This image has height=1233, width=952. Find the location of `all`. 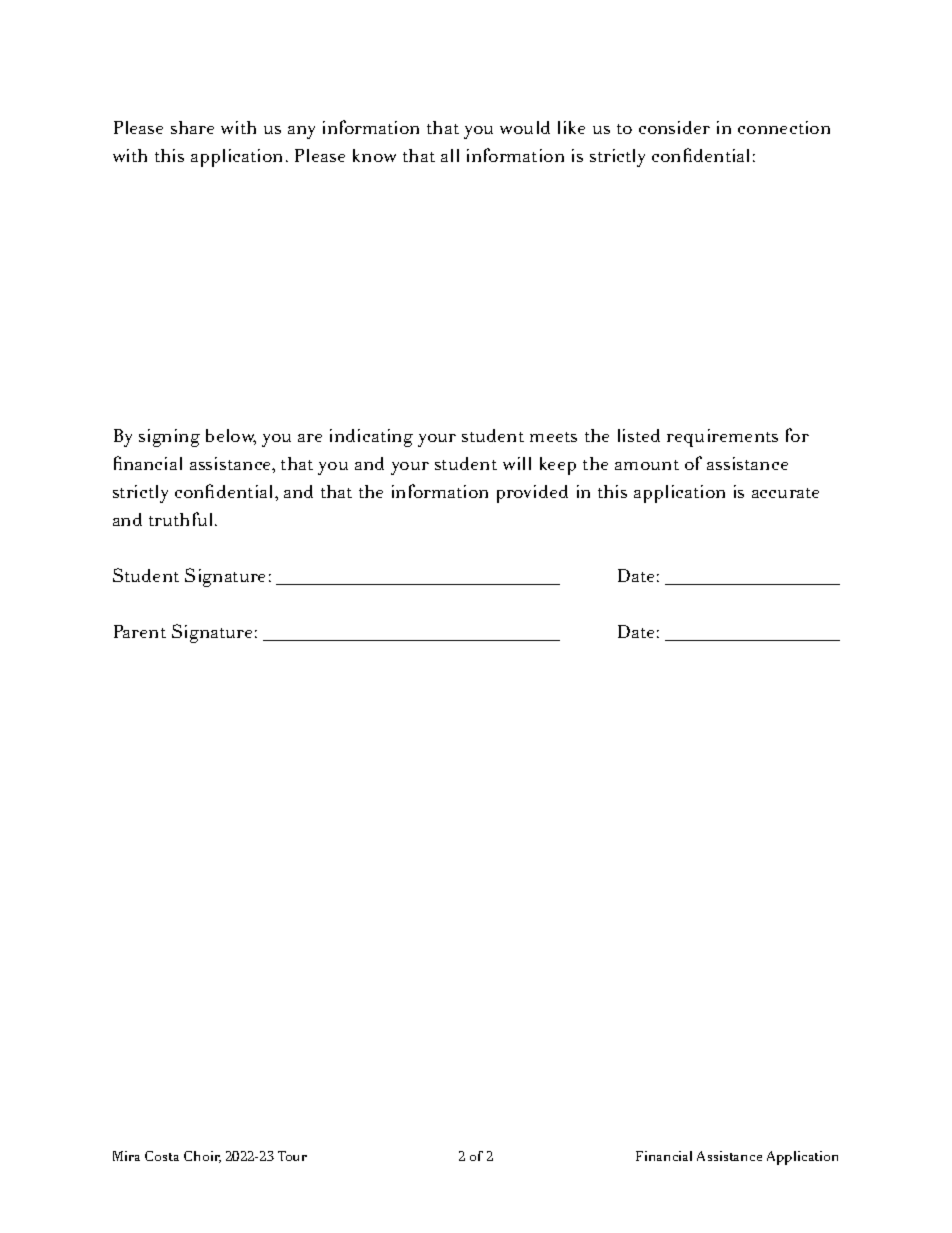

all is located at coordinates (450, 155).
